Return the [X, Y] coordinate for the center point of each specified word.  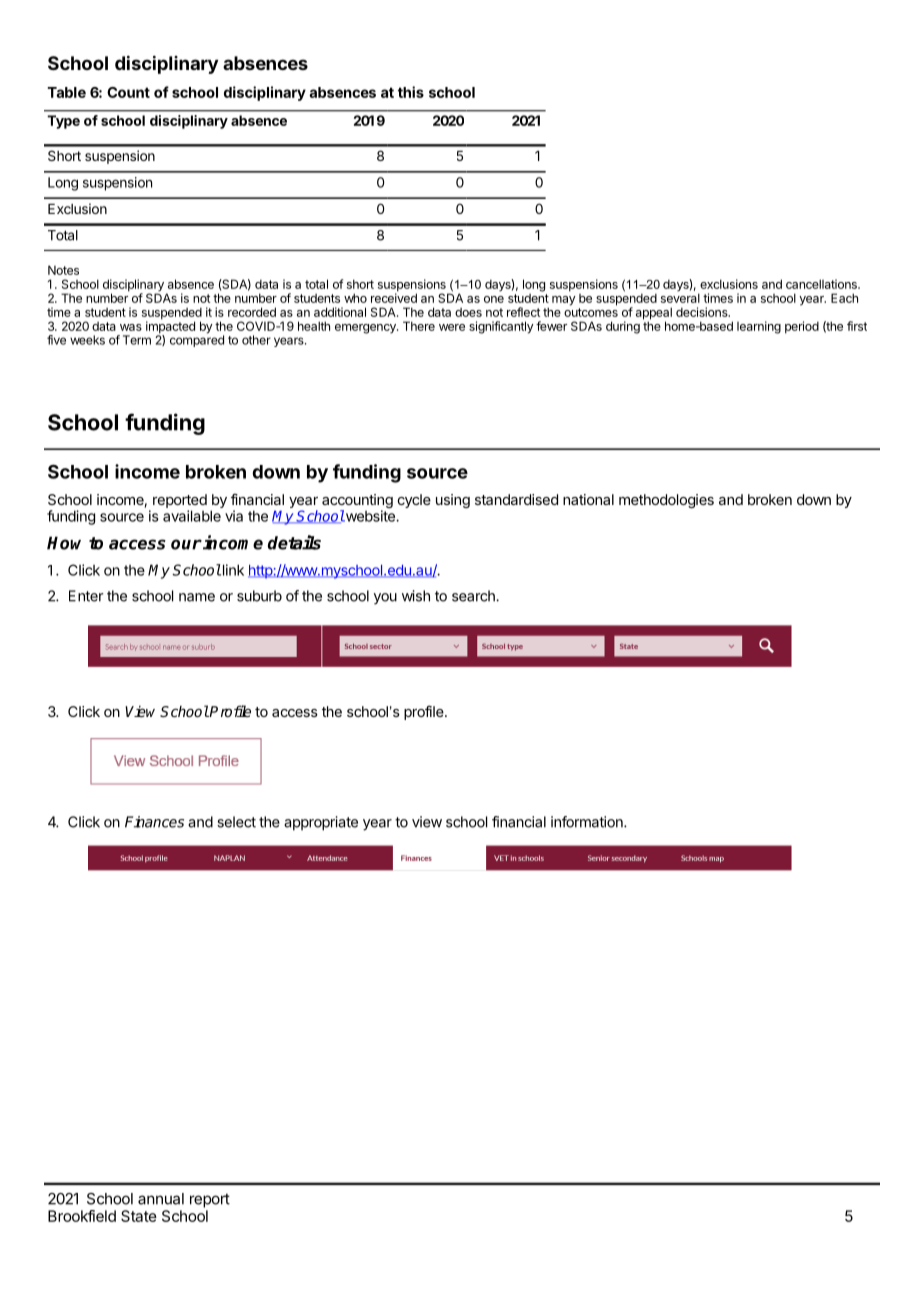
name [197, 597]
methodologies [666, 501]
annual [161, 1199]
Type [63, 122]
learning [759, 327]
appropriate [321, 823]
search [474, 596]
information [588, 822]
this [411, 92]
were [452, 327]
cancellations [822, 284]
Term [137, 340]
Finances [154, 822]
